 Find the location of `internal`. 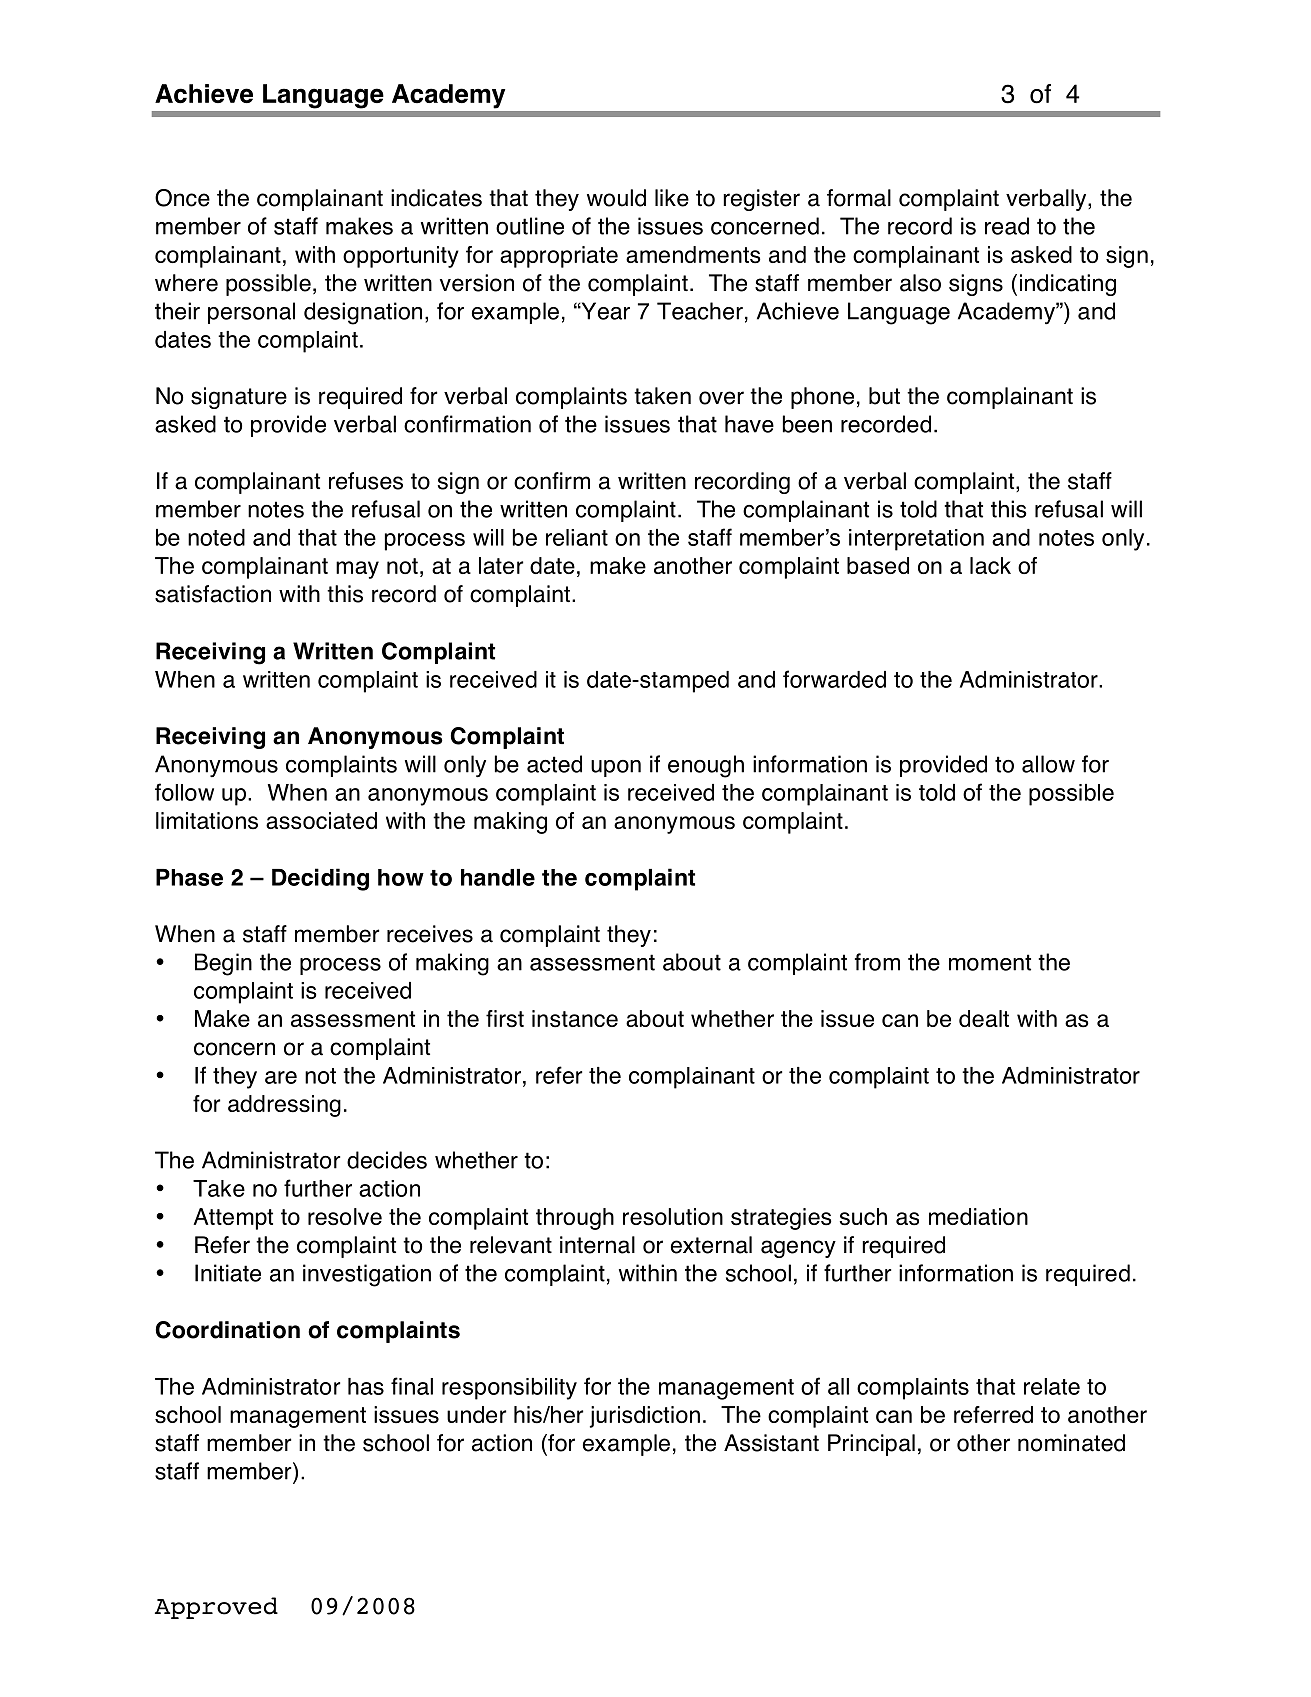

internal is located at coordinates (597, 1245).
